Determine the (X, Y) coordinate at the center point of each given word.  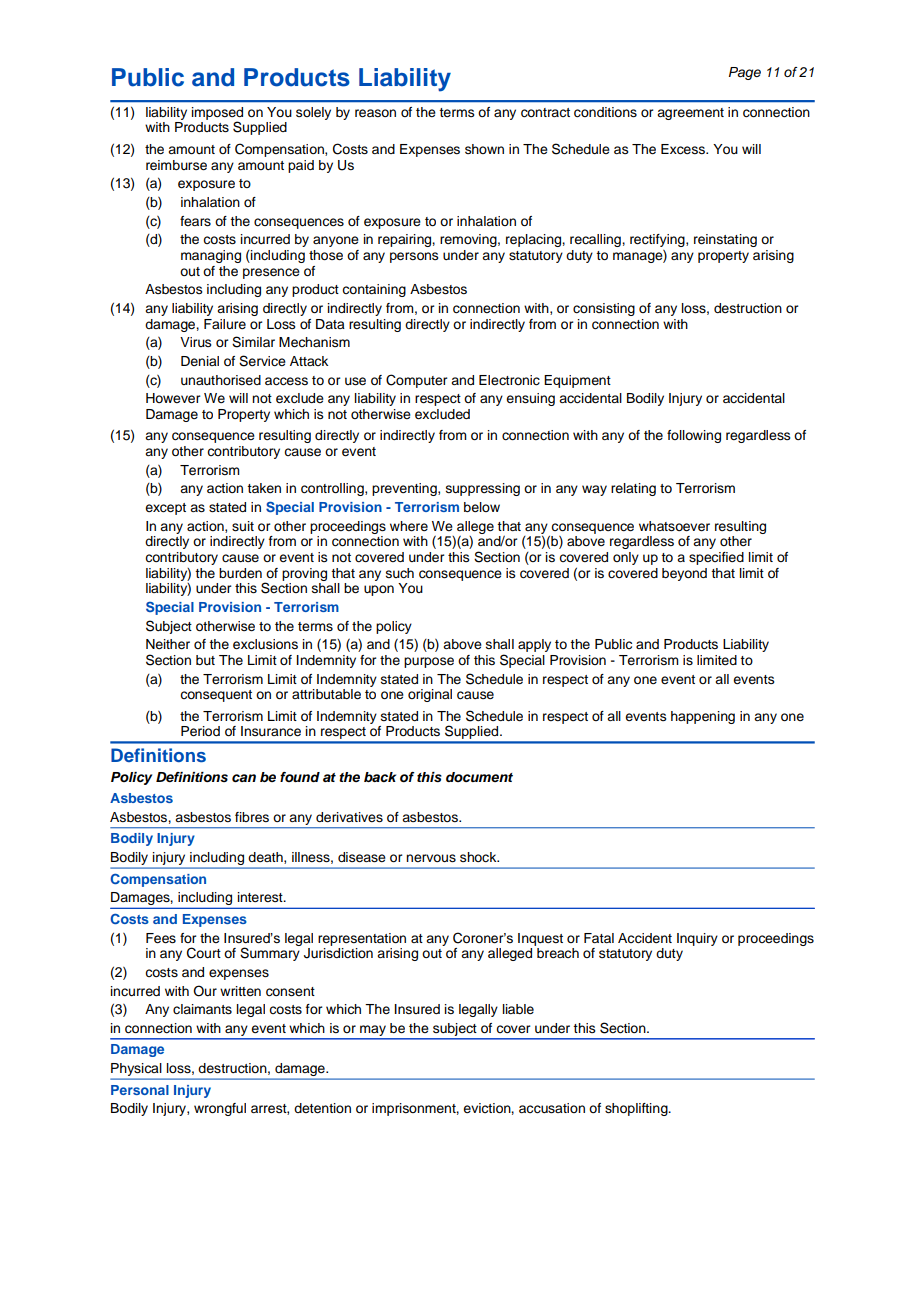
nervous (431, 858)
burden (240, 573)
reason (375, 113)
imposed (217, 114)
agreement (690, 114)
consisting (604, 309)
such (400, 573)
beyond (684, 574)
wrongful (220, 1109)
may (373, 1030)
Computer (416, 381)
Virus (196, 342)
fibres (252, 817)
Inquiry (697, 939)
